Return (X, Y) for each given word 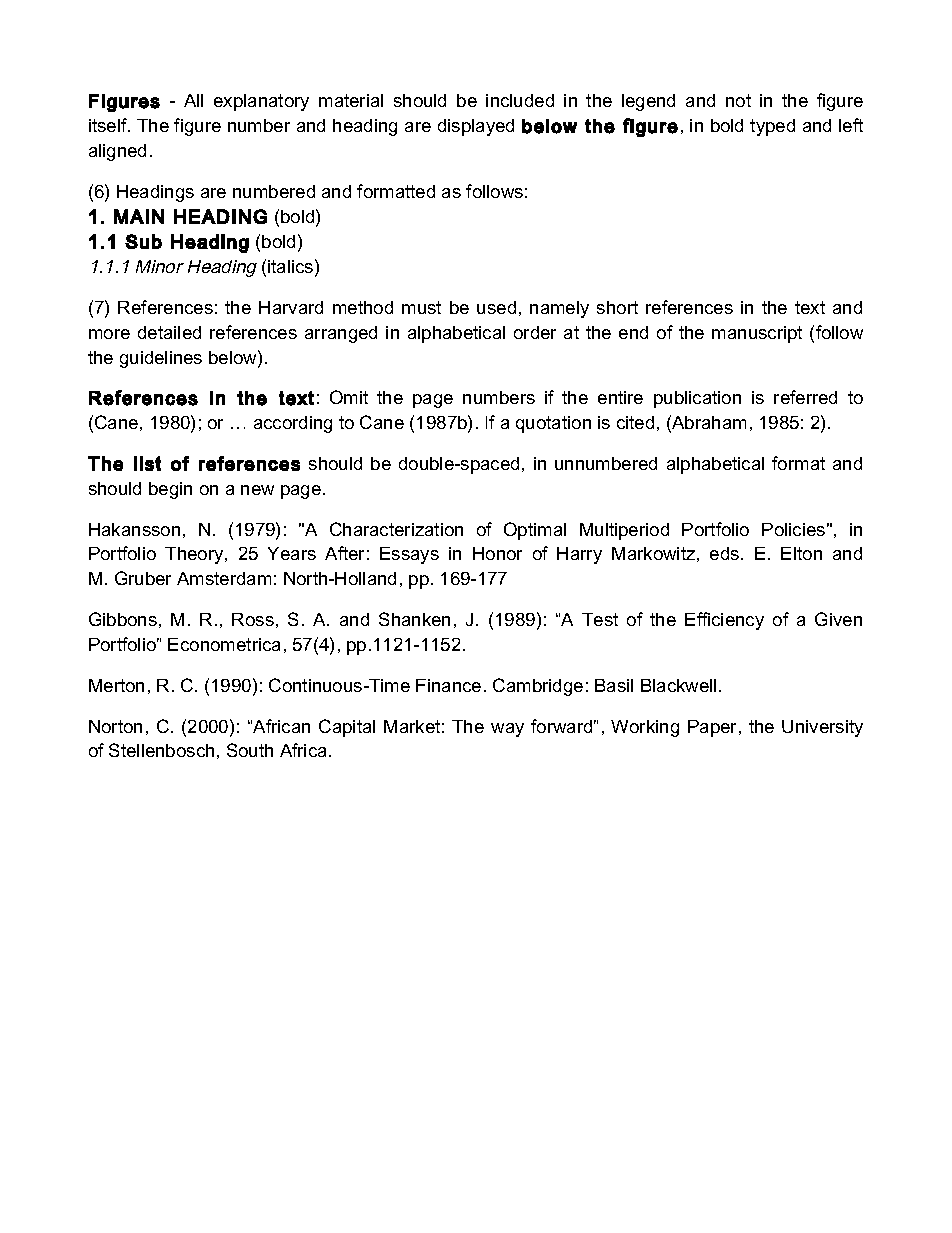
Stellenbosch (161, 750)
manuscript (757, 334)
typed (772, 127)
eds (726, 553)
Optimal (535, 531)
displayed (476, 127)
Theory (195, 555)
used (496, 307)
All (193, 100)
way (507, 730)
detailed (169, 332)
